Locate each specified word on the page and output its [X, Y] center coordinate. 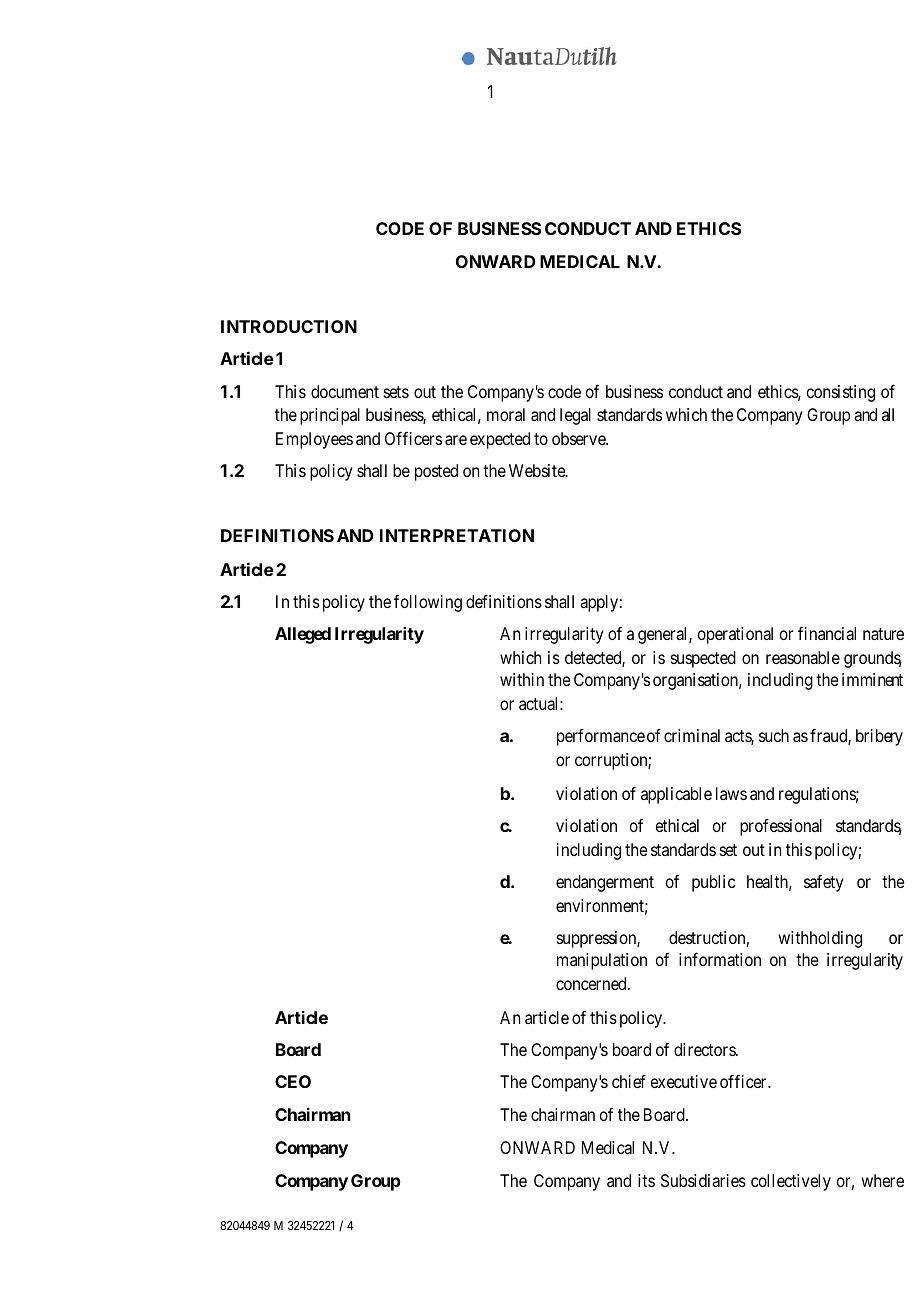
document [345, 391]
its [646, 1180]
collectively [791, 1182]
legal [575, 416]
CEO [293, 1081]
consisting [841, 393]
